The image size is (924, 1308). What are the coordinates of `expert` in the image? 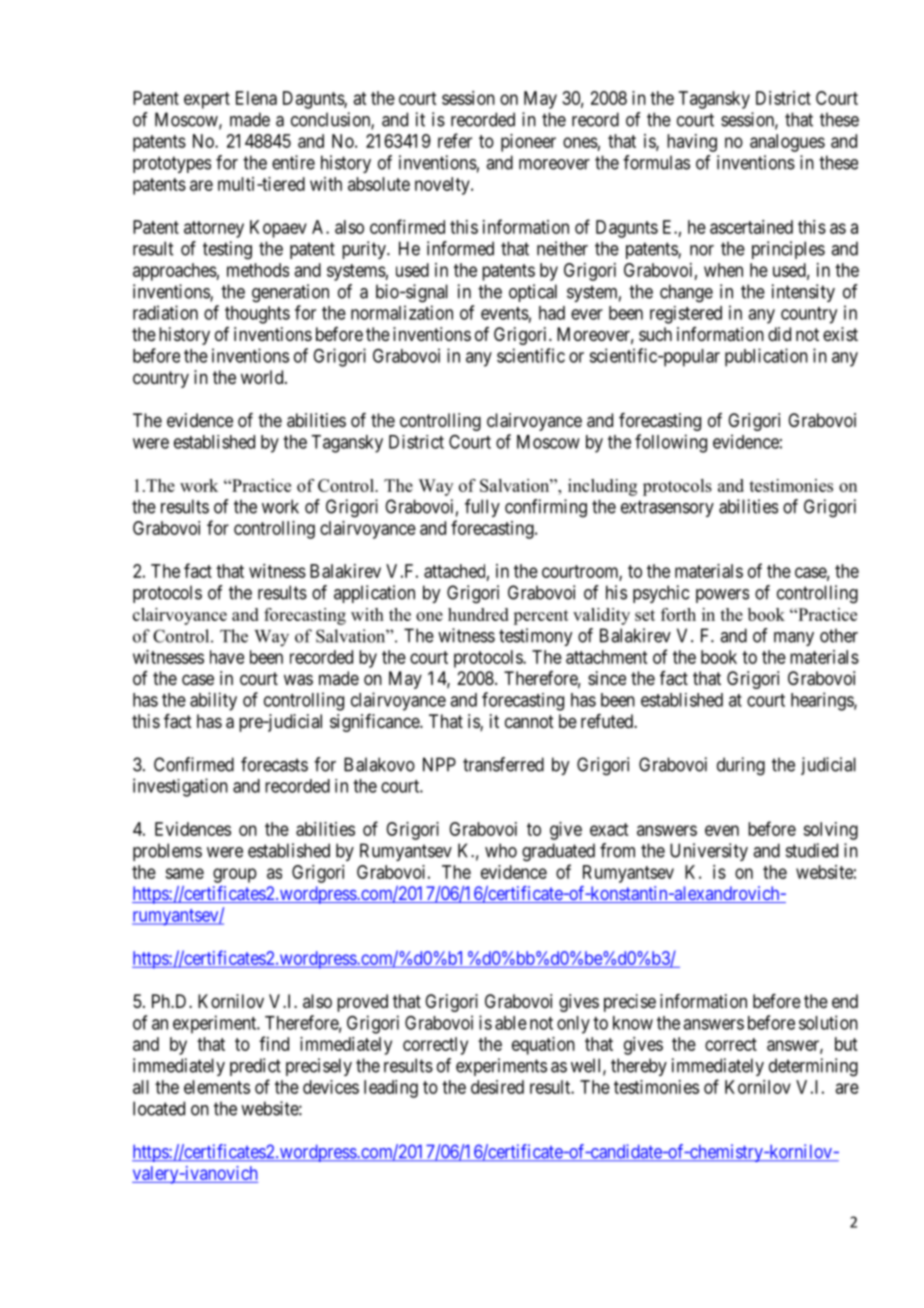 It's located at (207, 100).
